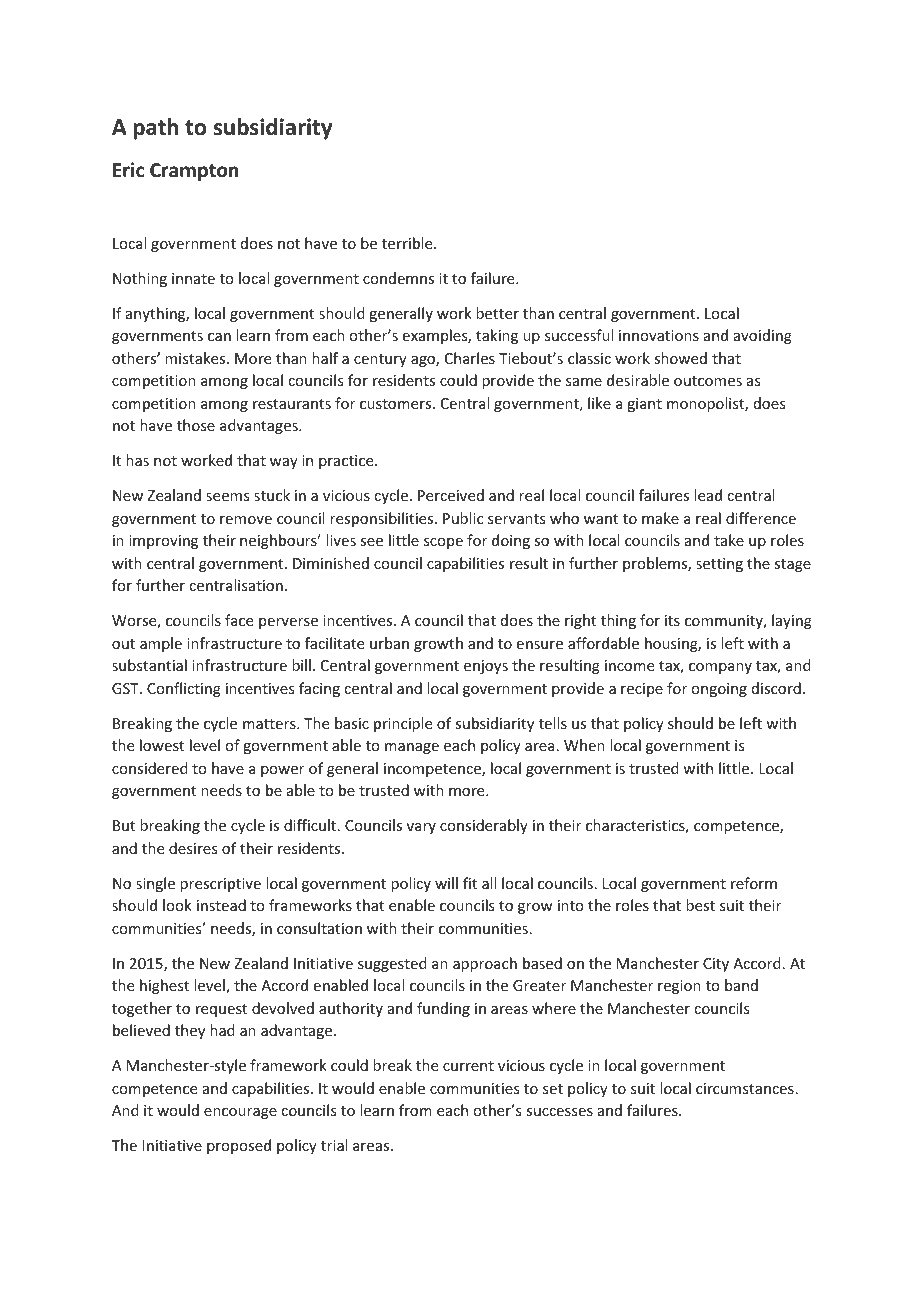 The image size is (924, 1308). I want to click on seems, so click(227, 497).
